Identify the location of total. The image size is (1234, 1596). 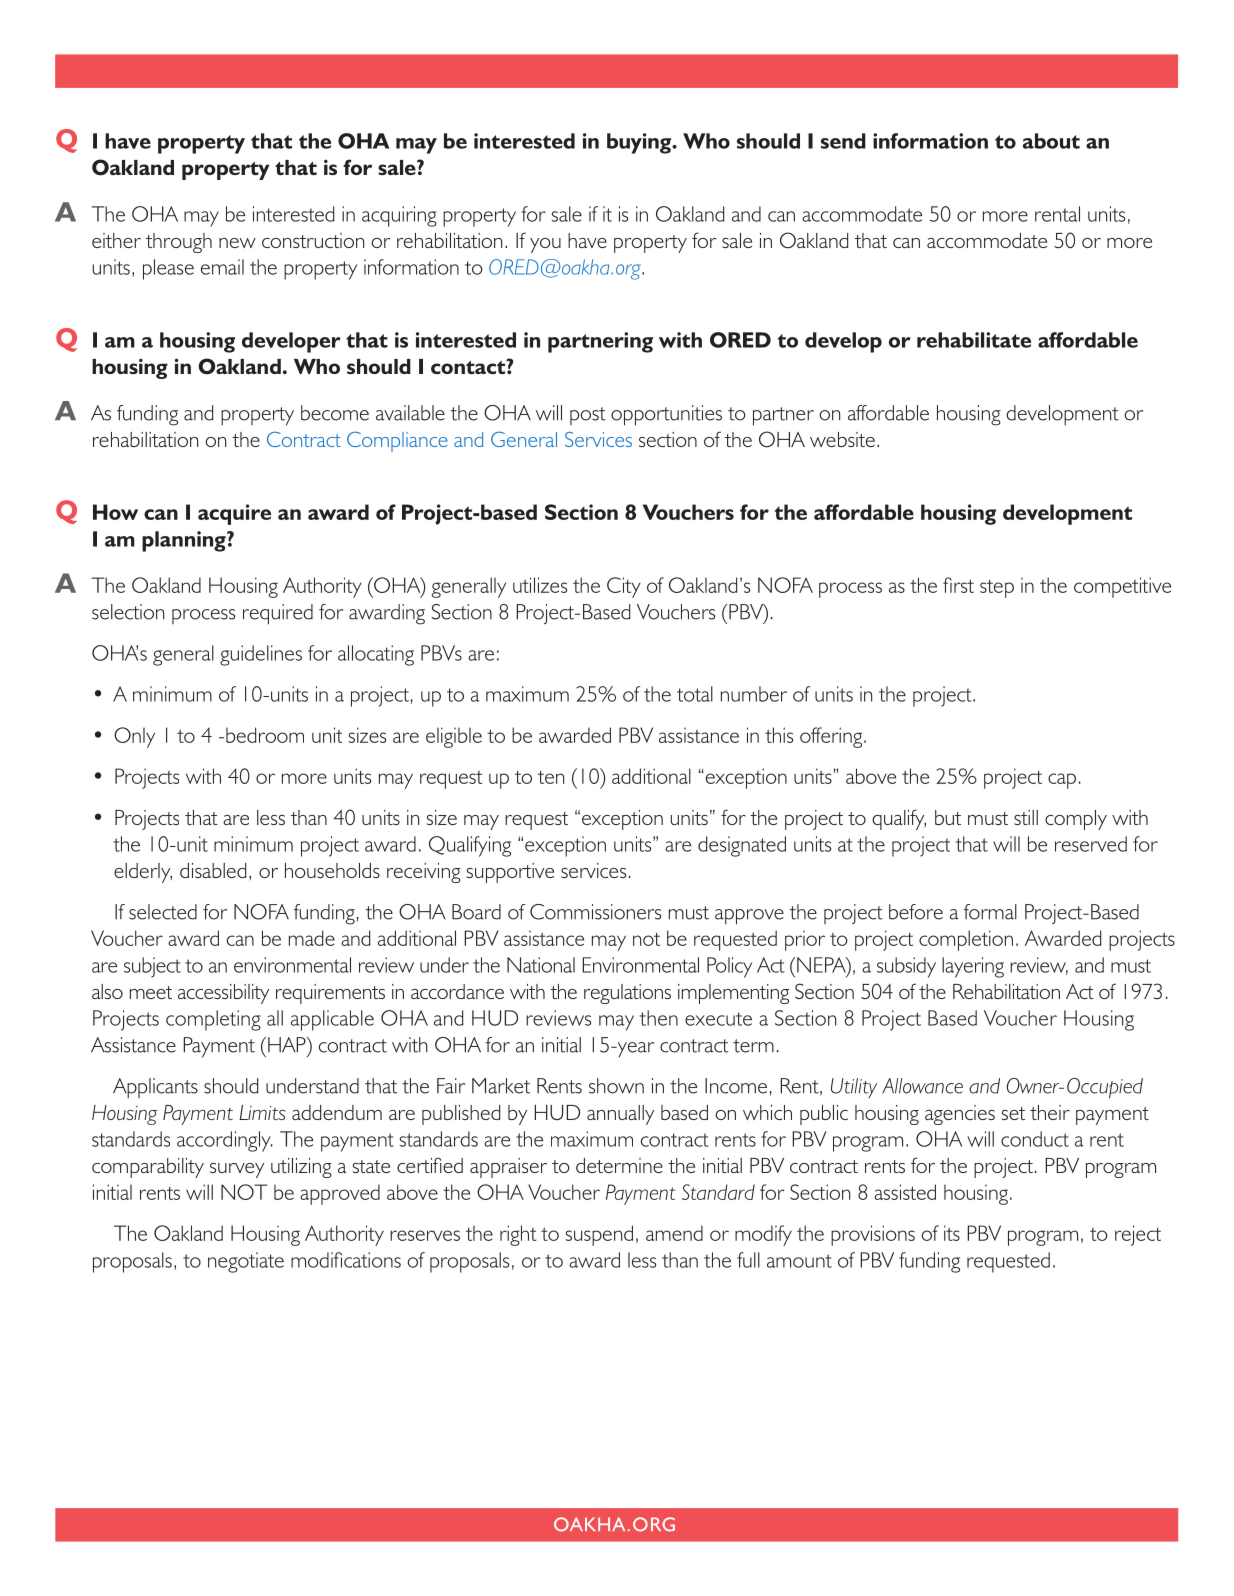
(695, 694).
